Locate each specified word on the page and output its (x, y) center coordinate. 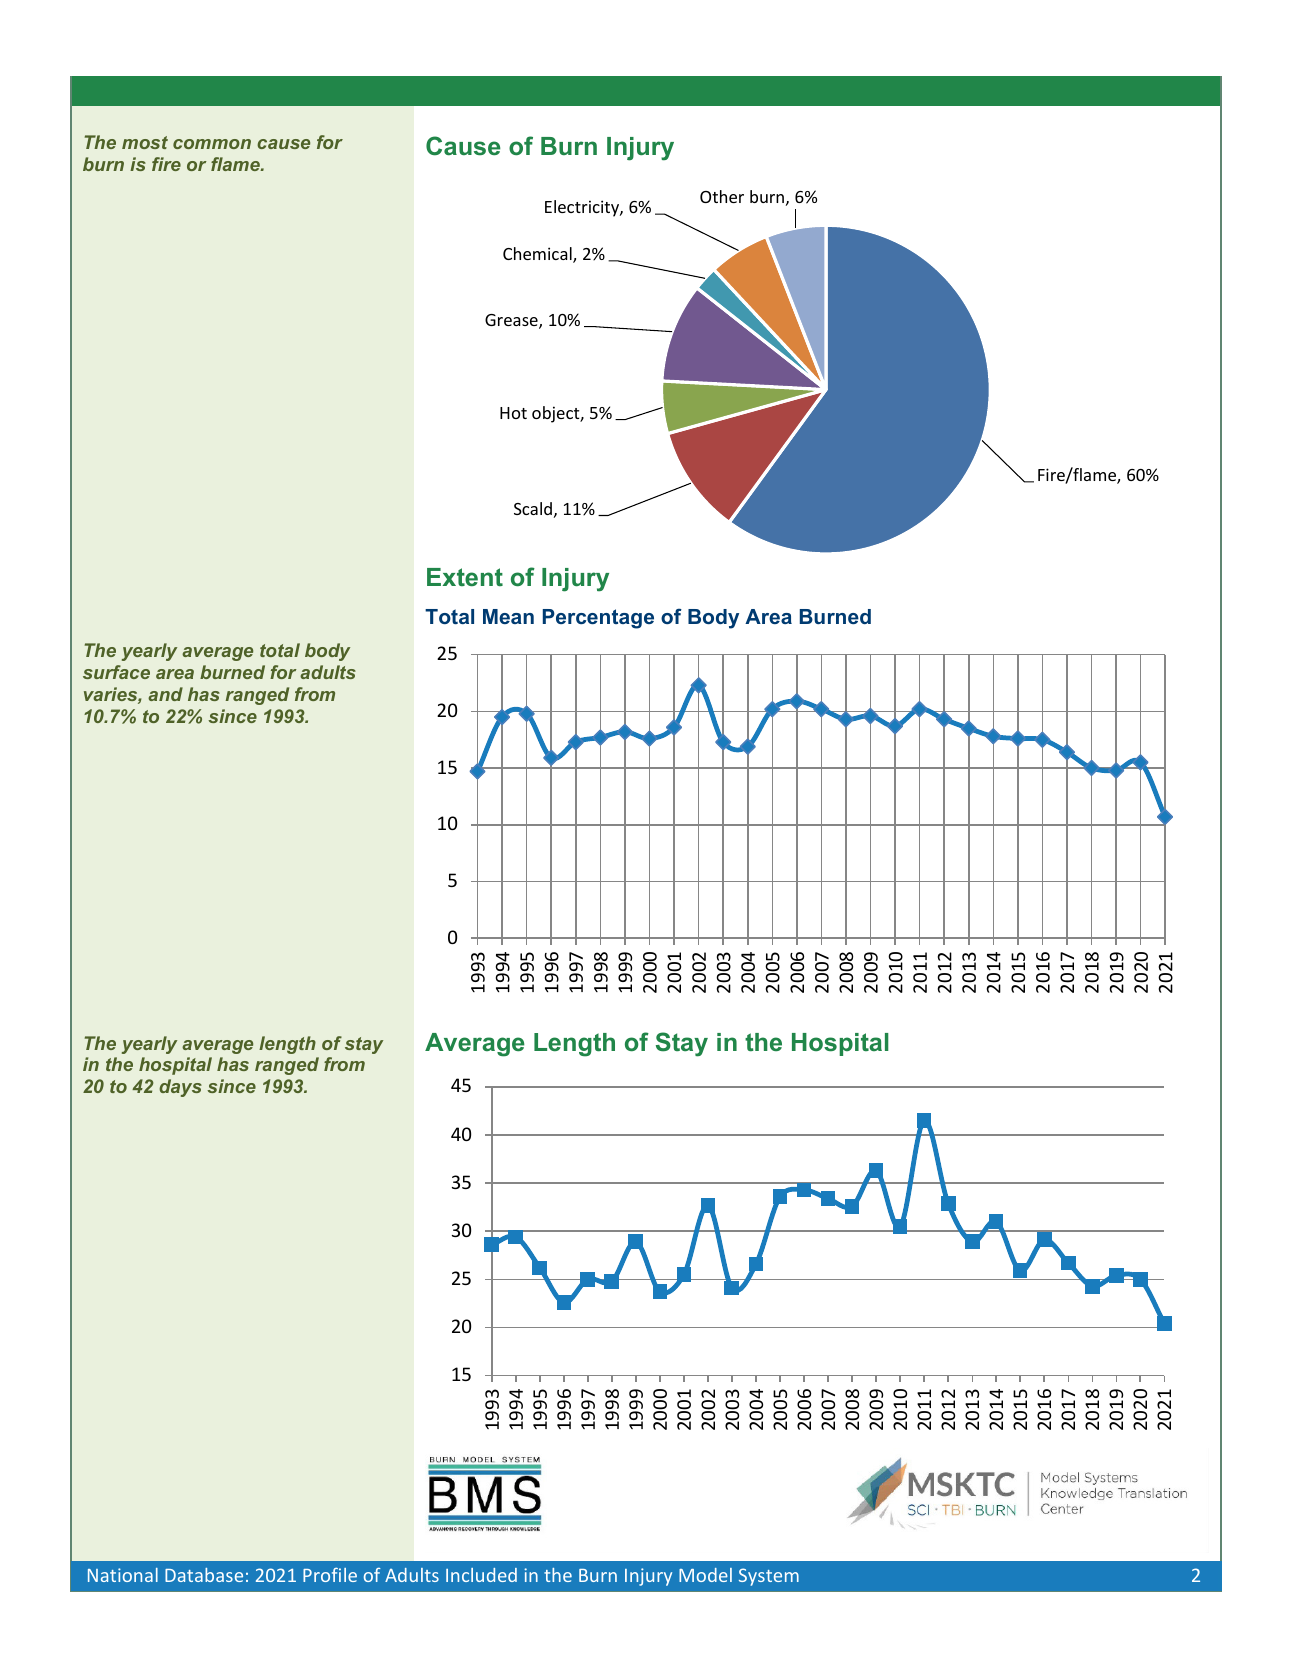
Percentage (598, 619)
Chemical (538, 255)
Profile (330, 1575)
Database (204, 1575)
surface (116, 672)
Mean (508, 616)
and (165, 694)
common (212, 144)
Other (722, 196)
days (180, 1088)
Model (705, 1575)
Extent (465, 577)
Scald (533, 508)
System (769, 1577)
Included (481, 1575)
